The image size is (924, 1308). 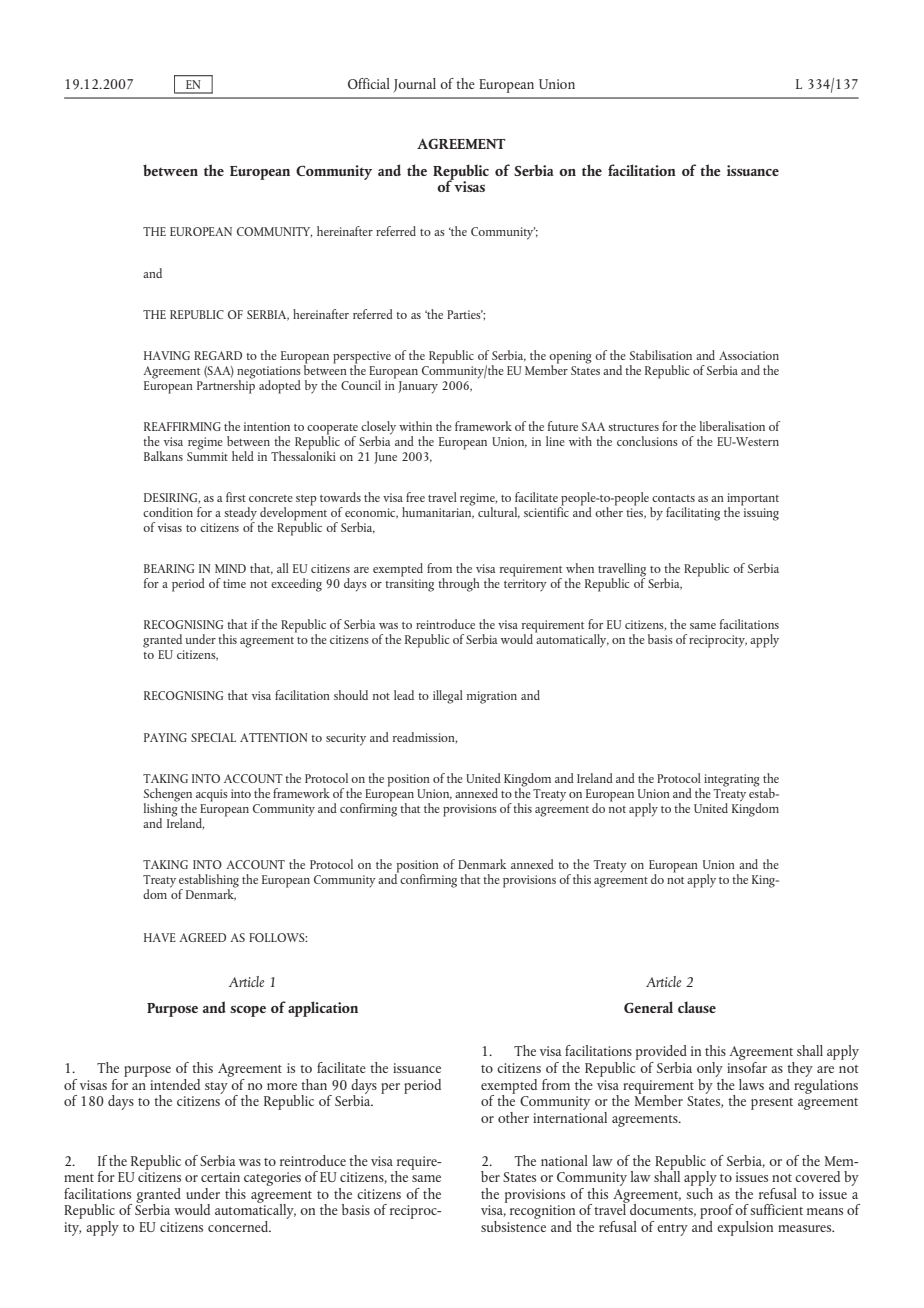 I want to click on Journal, so click(x=414, y=85).
